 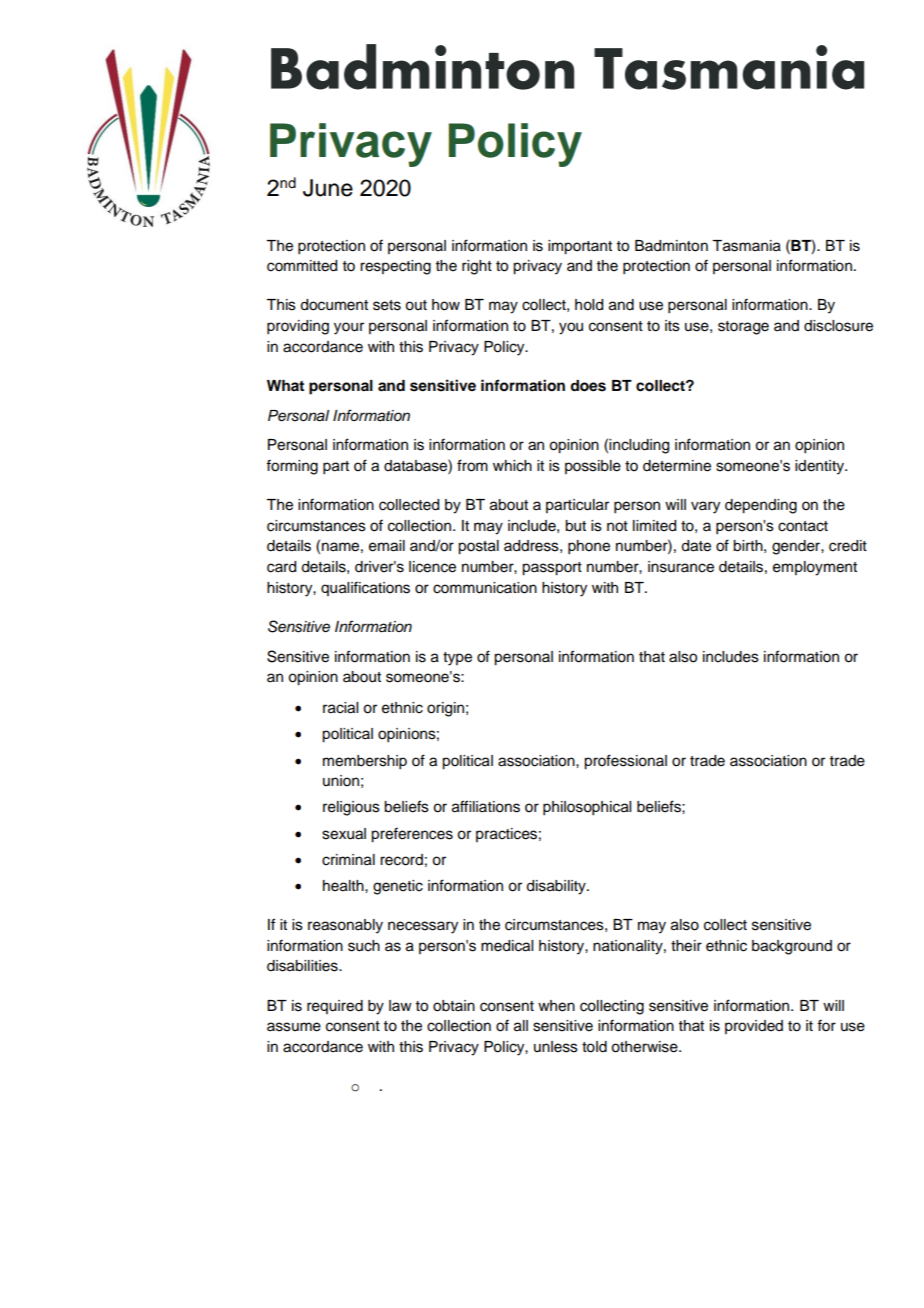 I want to click on June, so click(x=328, y=188).
